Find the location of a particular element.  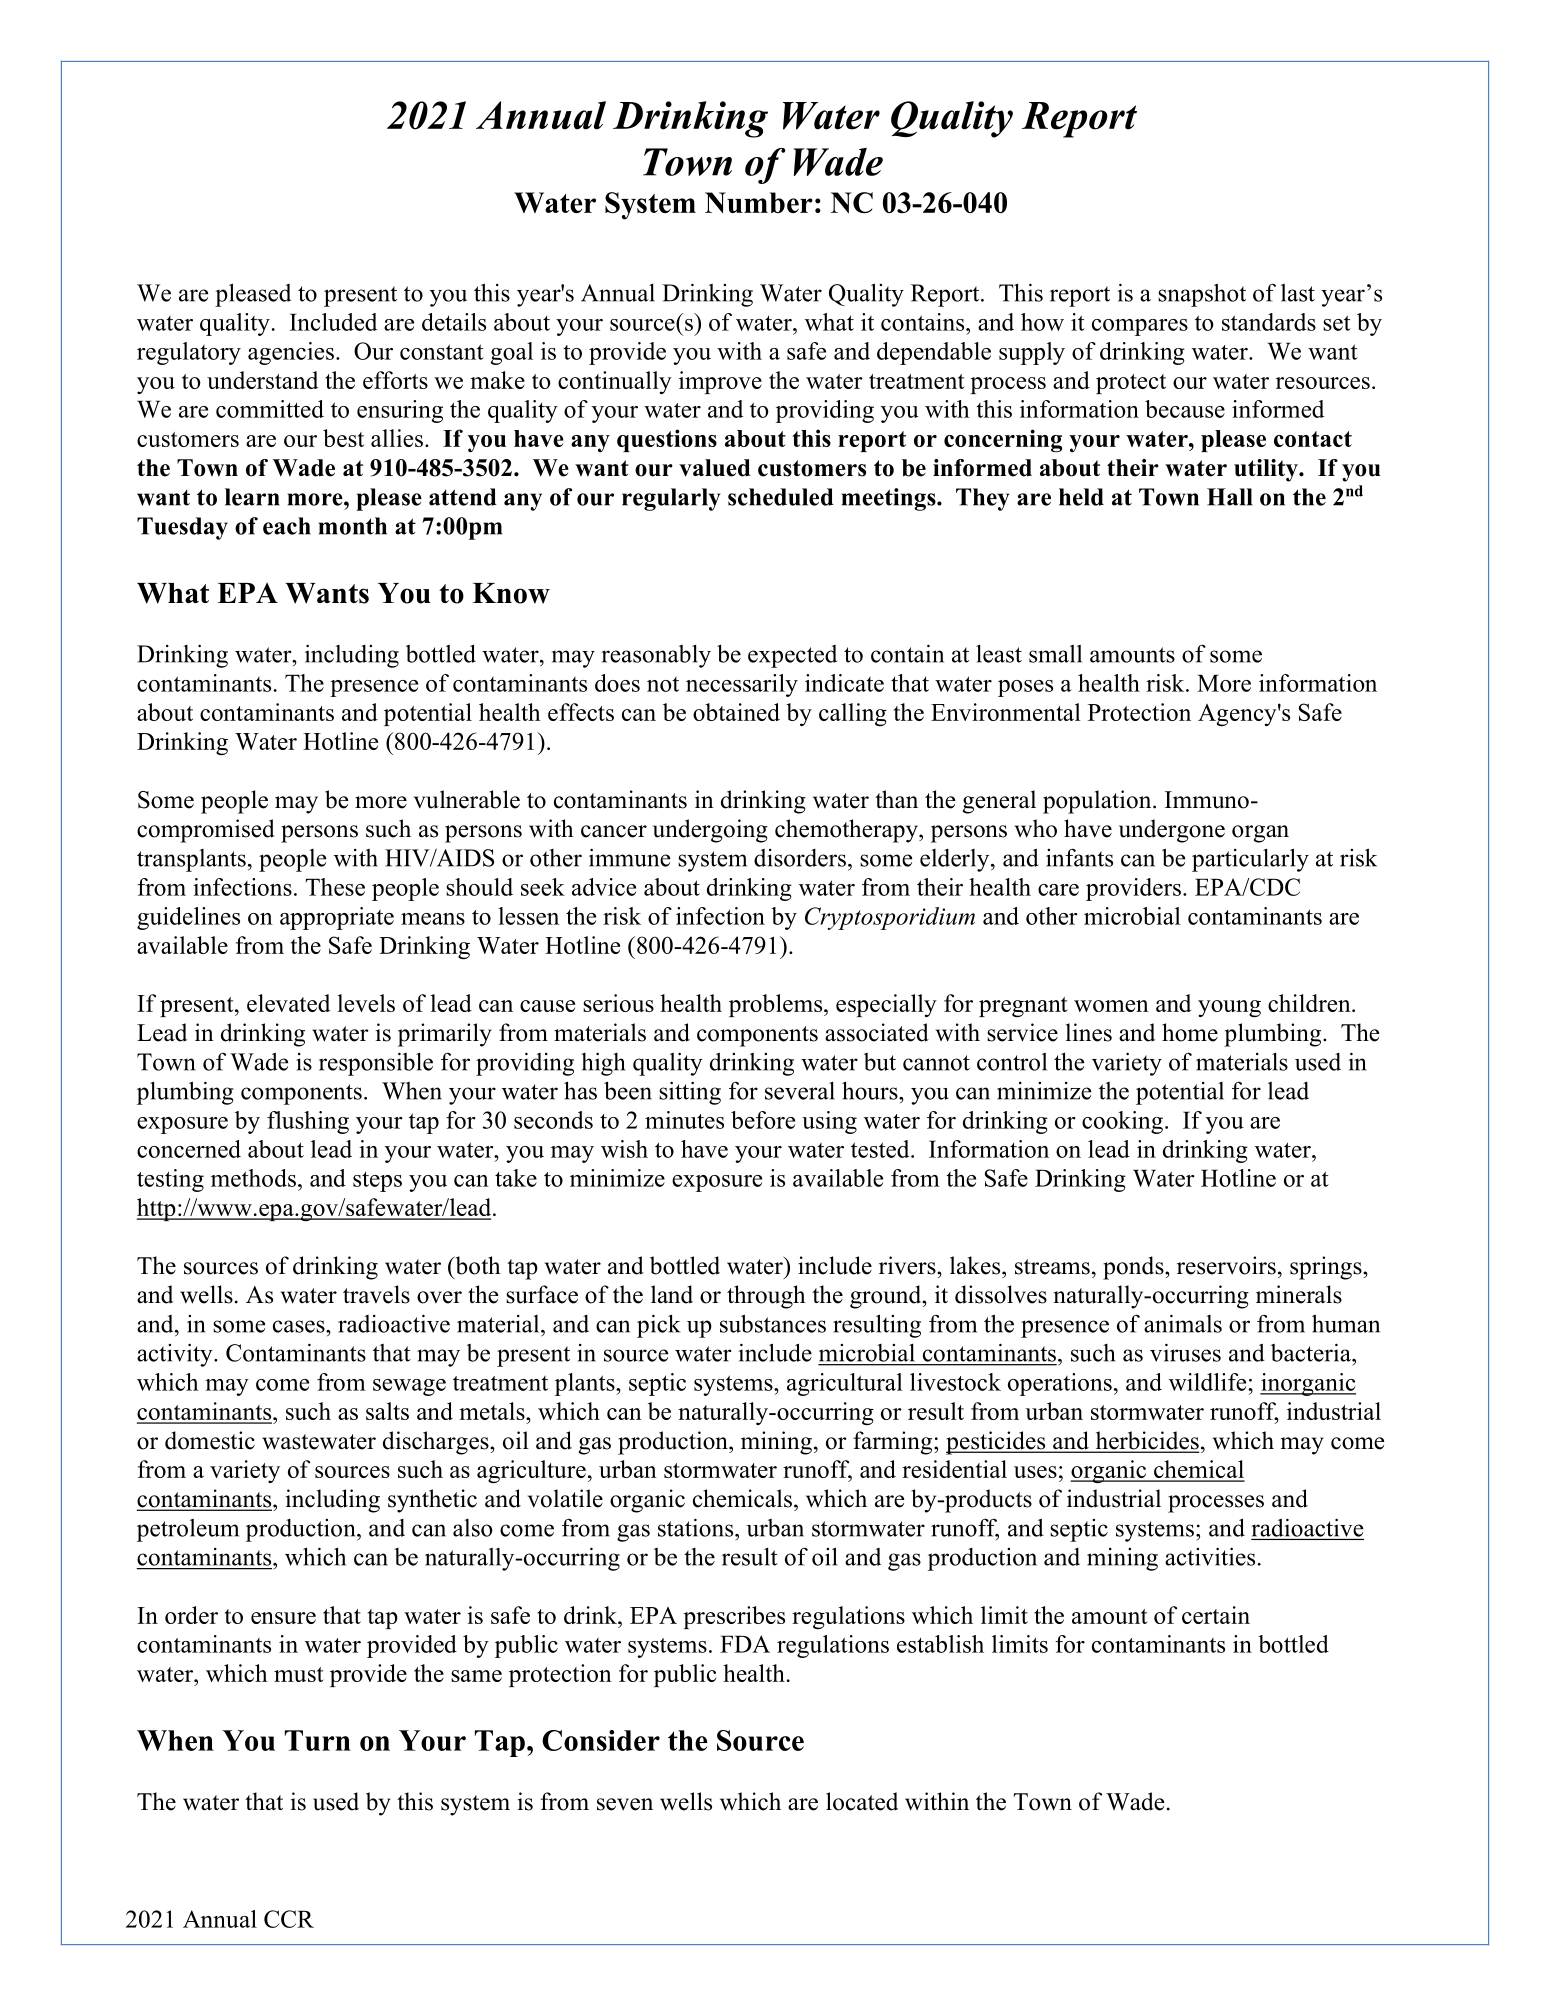

CCR is located at coordinates (289, 1919).
